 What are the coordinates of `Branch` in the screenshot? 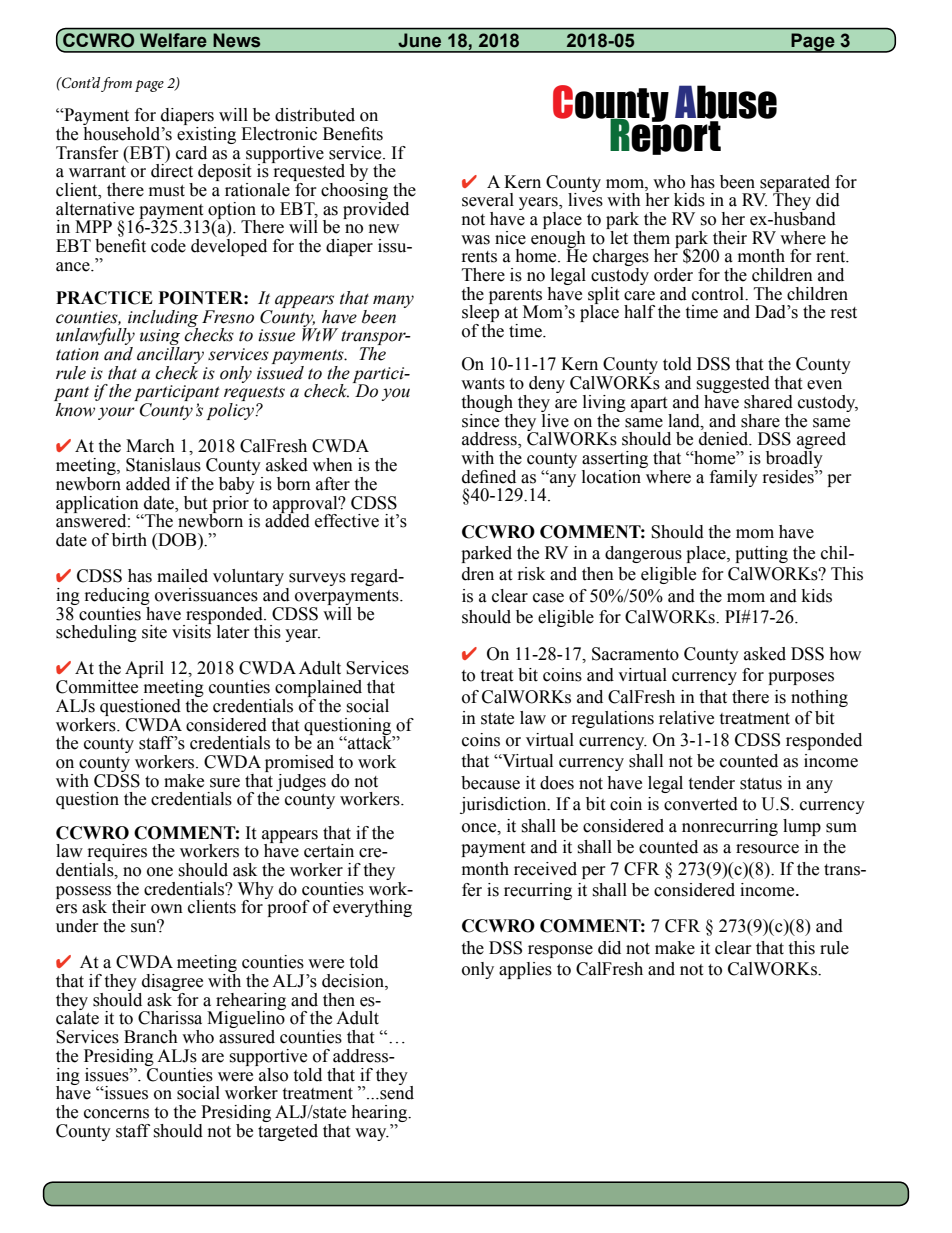 It's located at (151, 1037).
